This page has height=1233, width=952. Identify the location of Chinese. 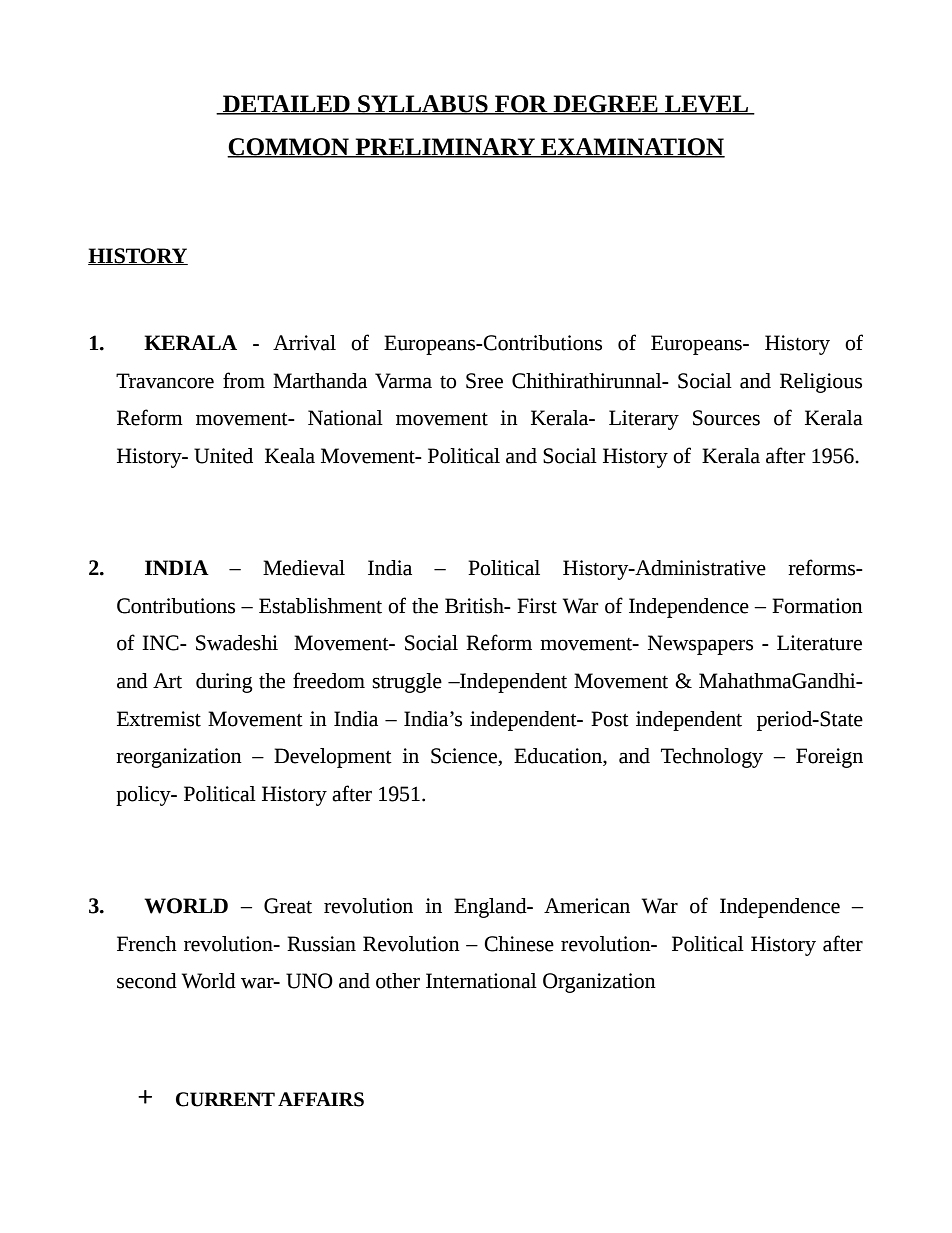
(519, 944).
